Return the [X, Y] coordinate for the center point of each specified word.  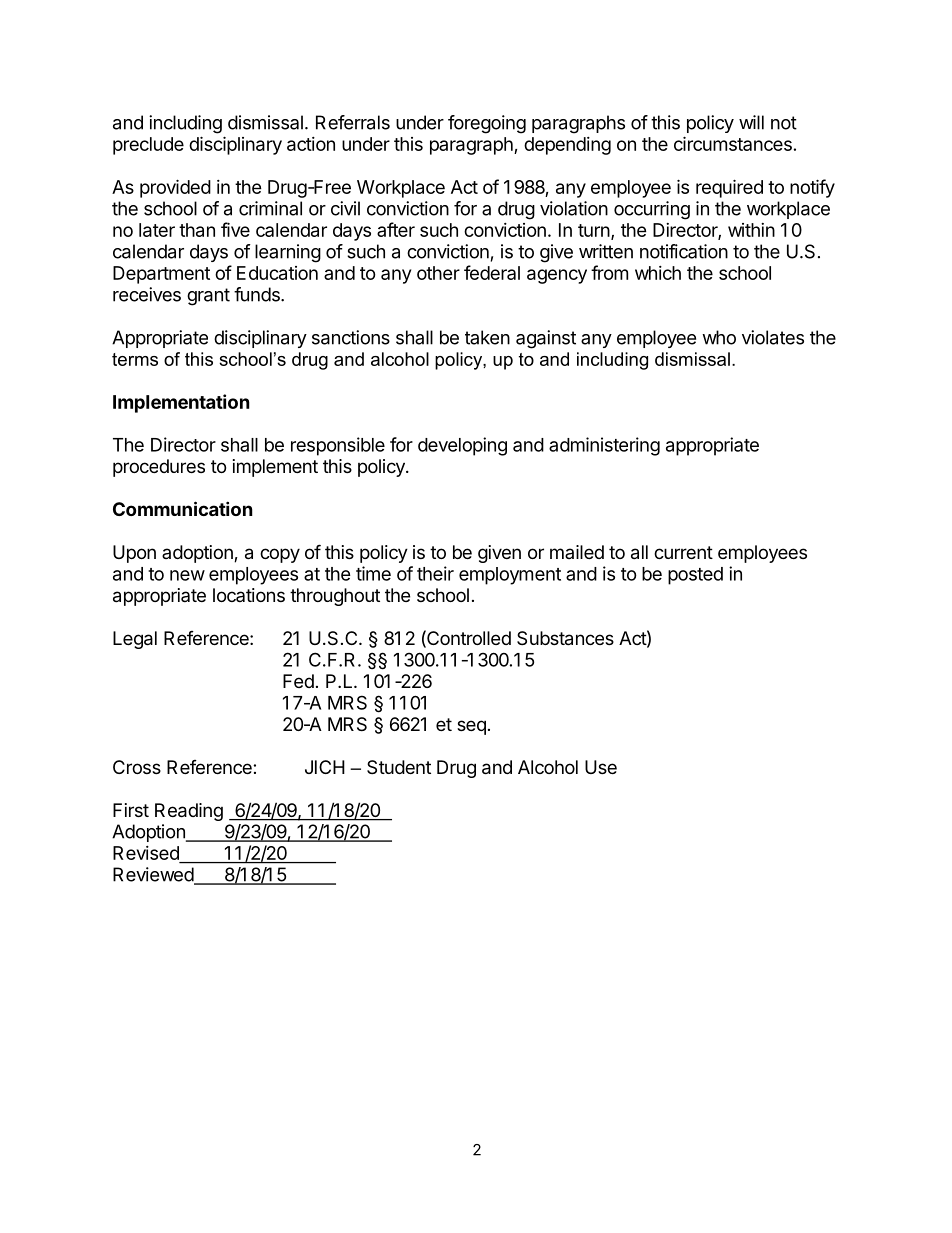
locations [249, 595]
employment [510, 576]
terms [135, 359]
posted [695, 576]
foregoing [487, 124]
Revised [147, 854]
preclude [148, 146]
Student [399, 767]
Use [601, 767]
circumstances [733, 143]
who [719, 337]
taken [487, 337]
